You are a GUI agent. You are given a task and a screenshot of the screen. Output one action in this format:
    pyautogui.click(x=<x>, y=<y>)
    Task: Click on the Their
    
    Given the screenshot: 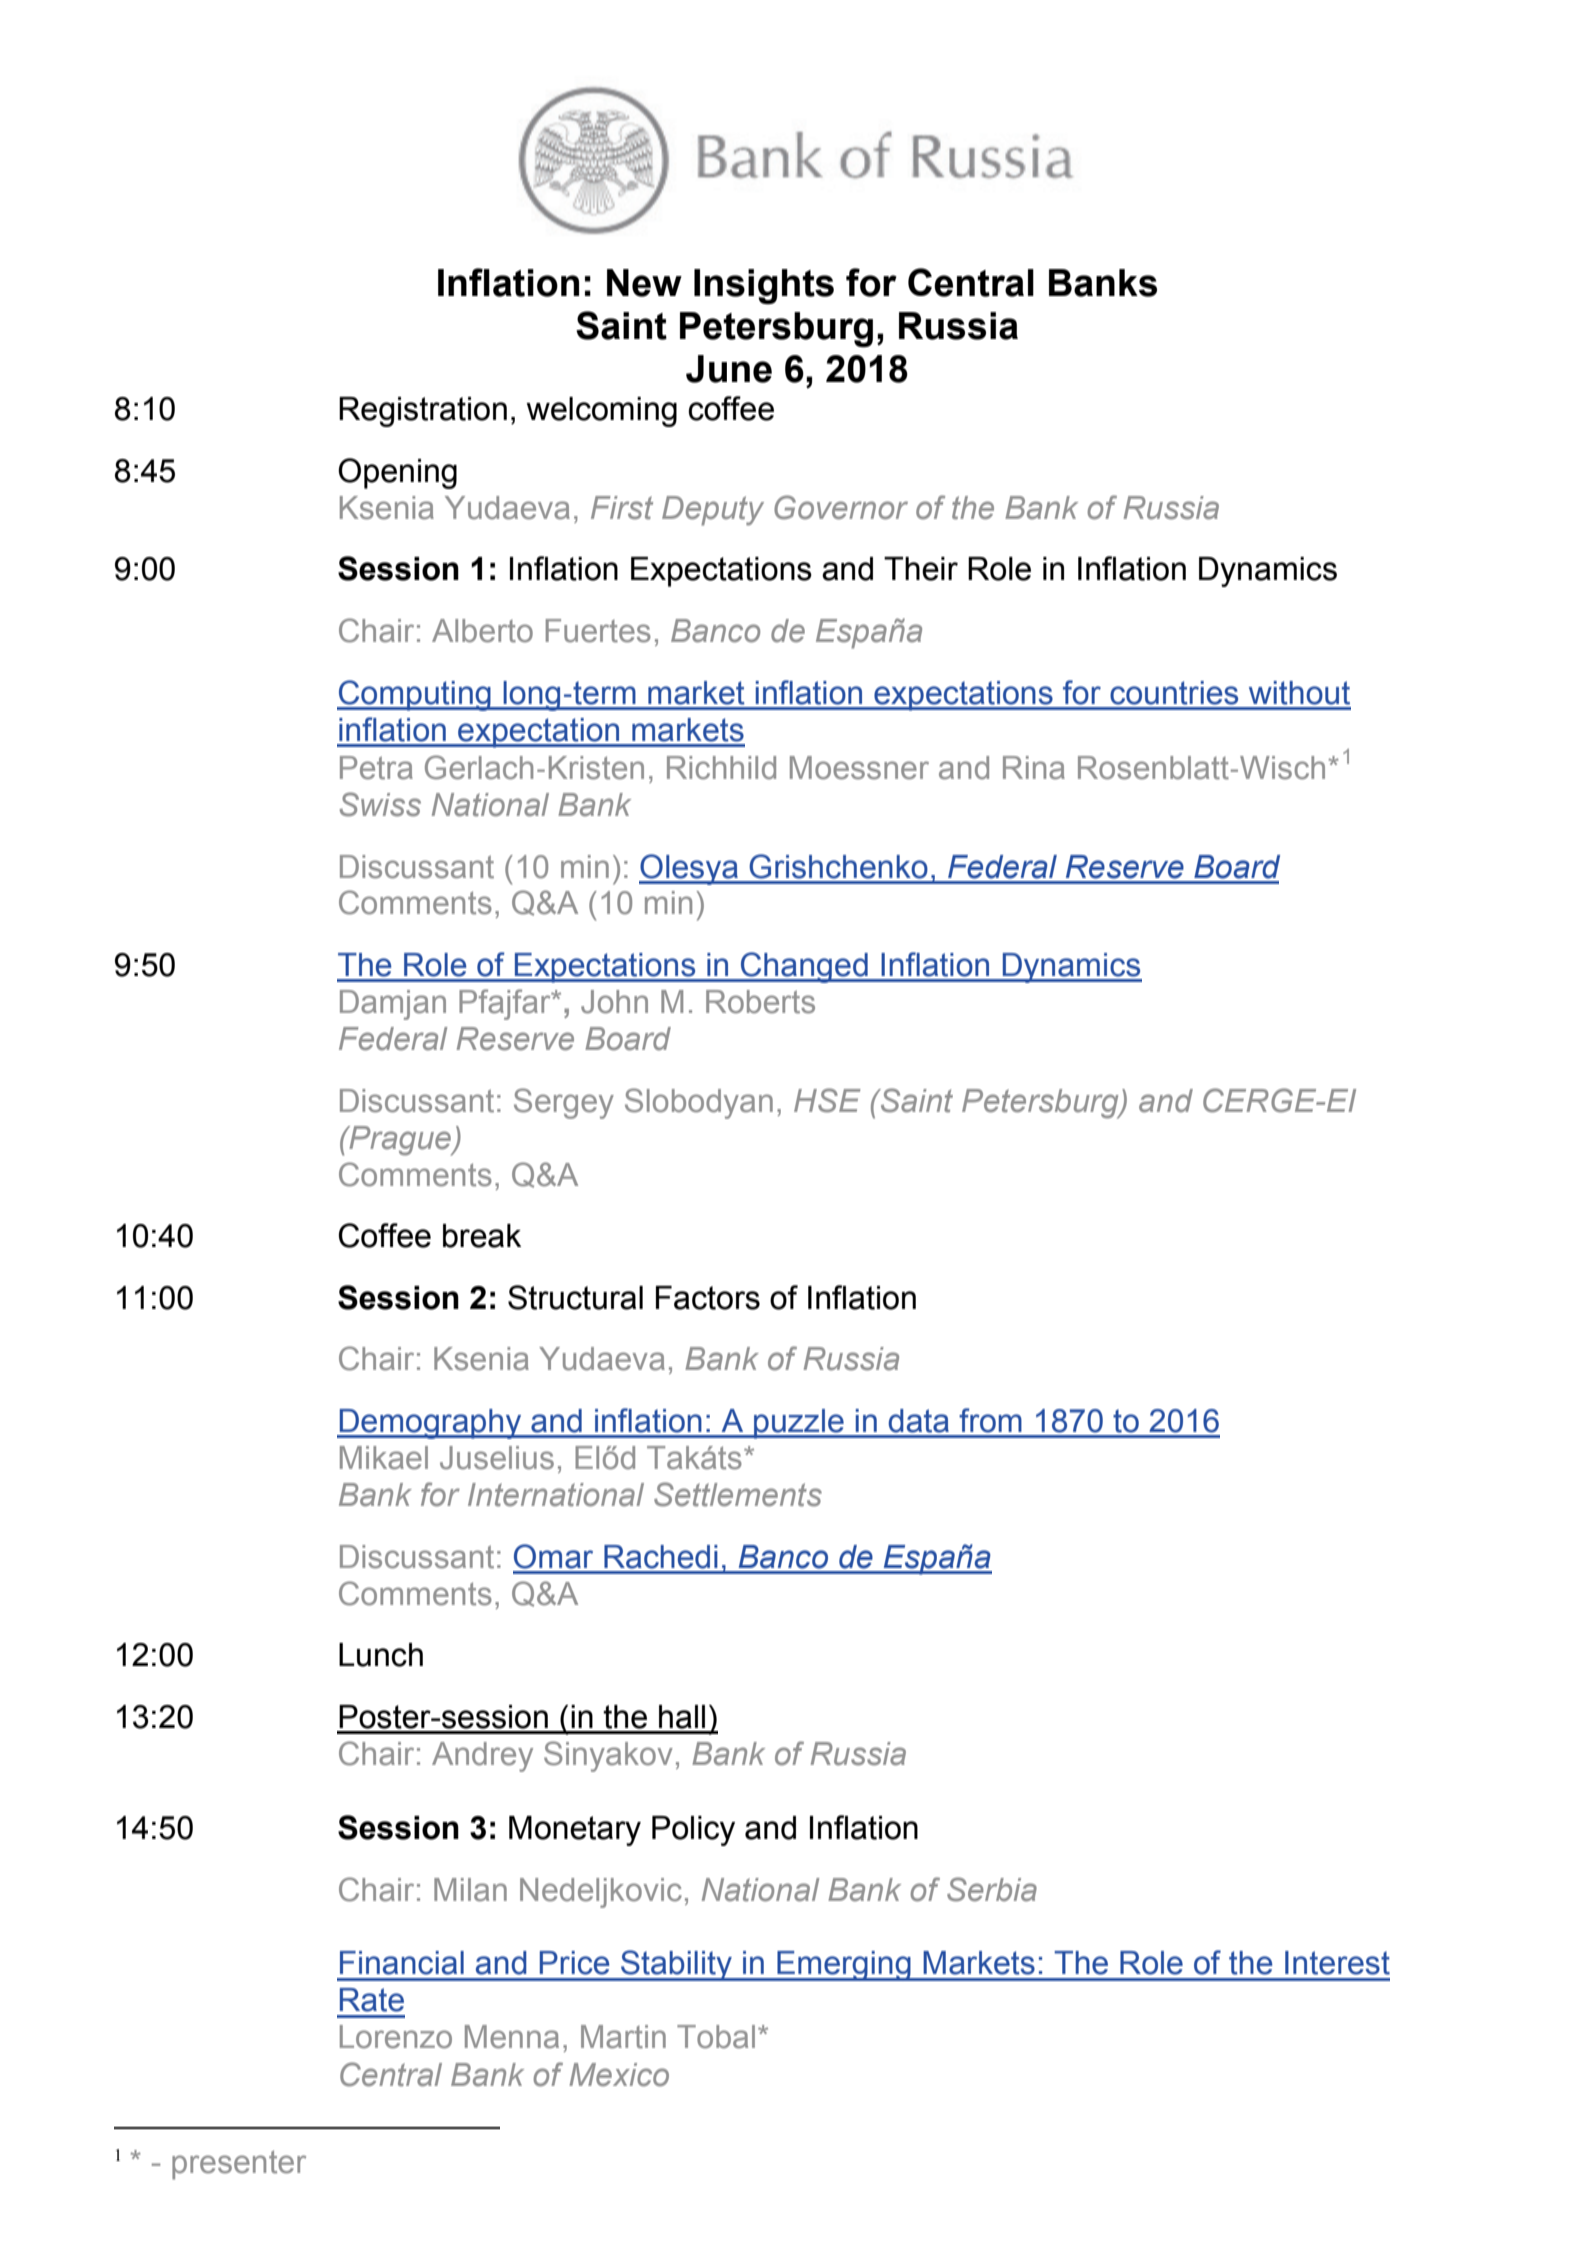 What is the action you would take?
    pyautogui.click(x=921, y=569)
